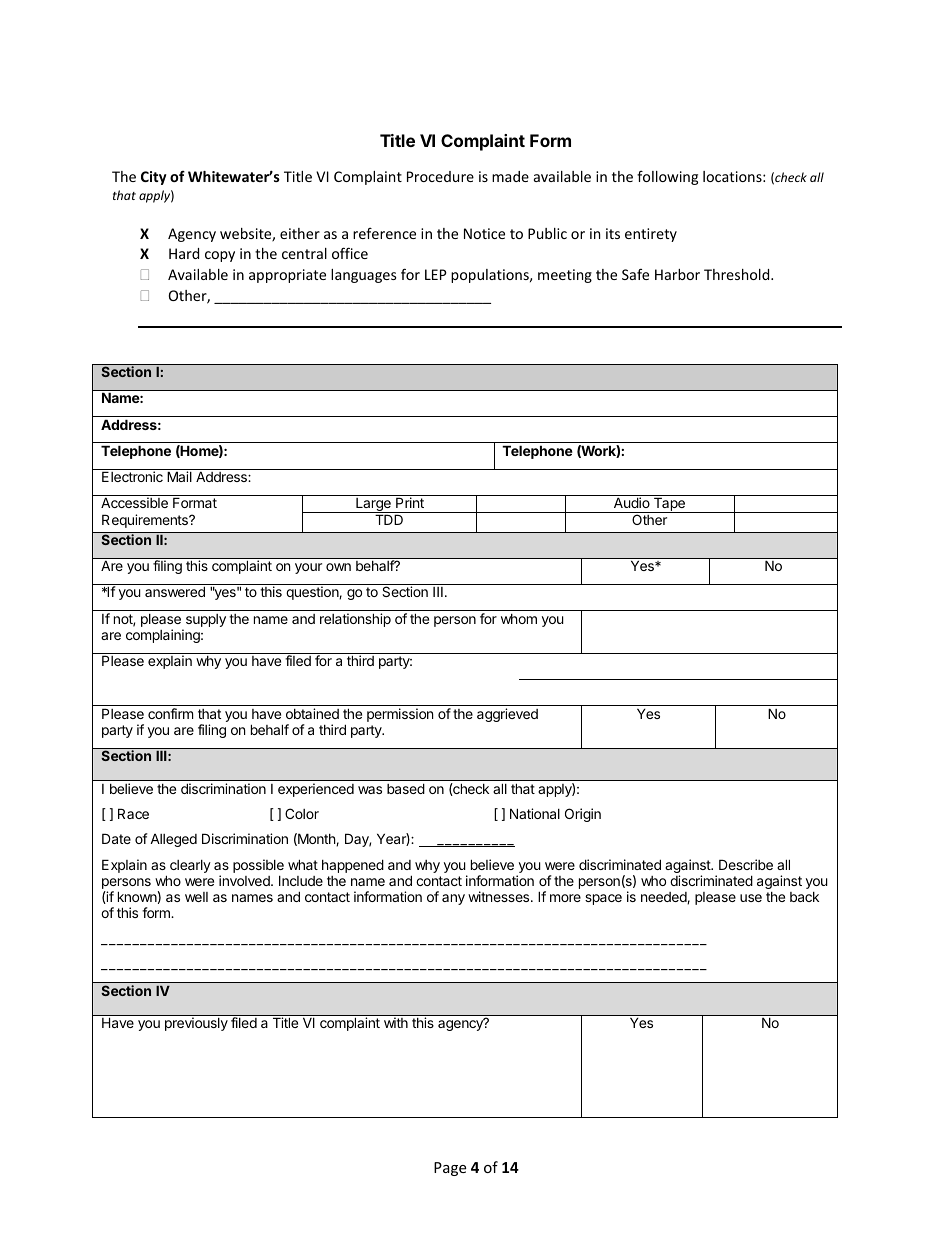 The image size is (952, 1233). Describe the element at coordinates (751, 898) in the document. I see `use` at that location.
